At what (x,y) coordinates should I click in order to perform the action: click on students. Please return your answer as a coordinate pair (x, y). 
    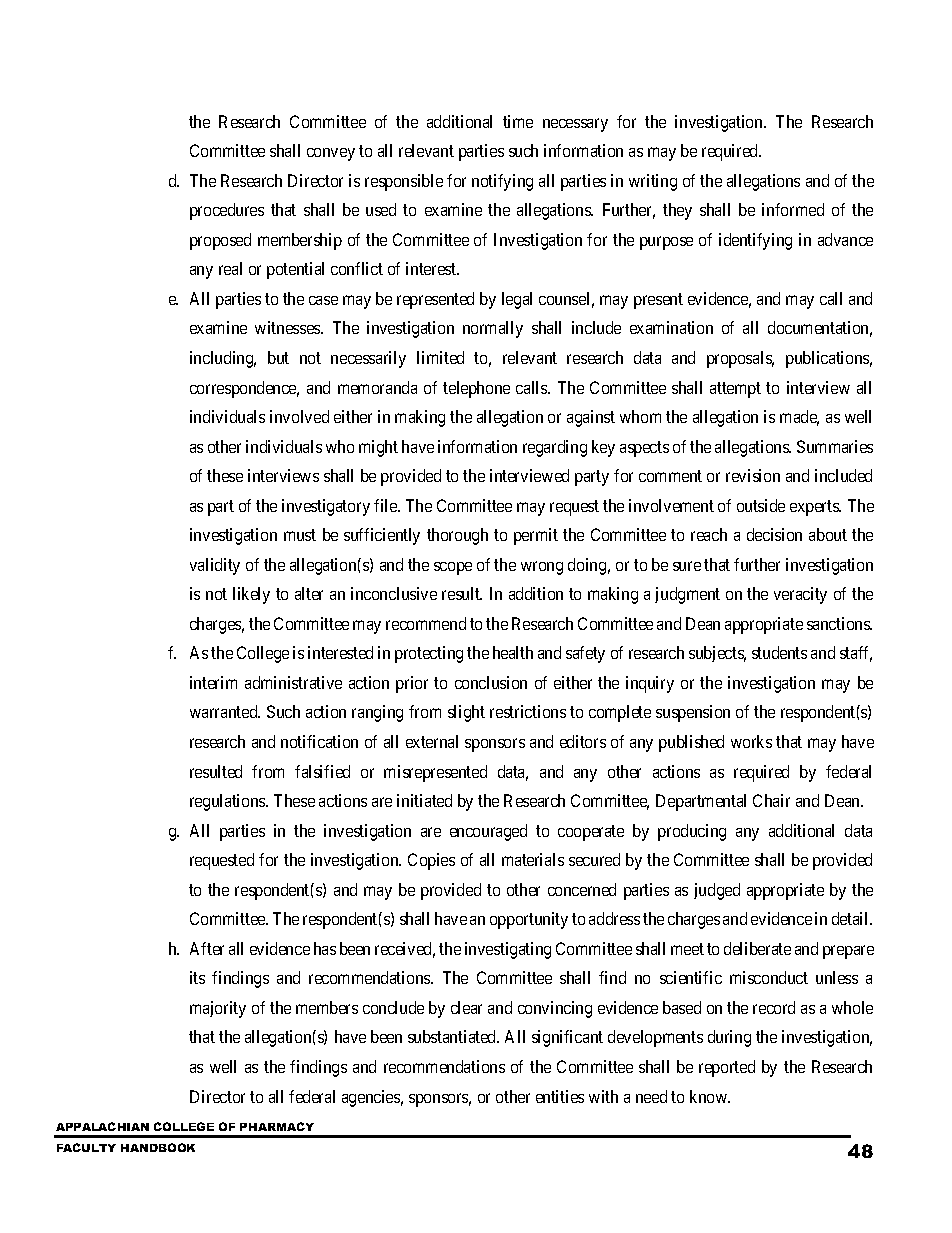
    Looking at the image, I should click on (779, 652).
